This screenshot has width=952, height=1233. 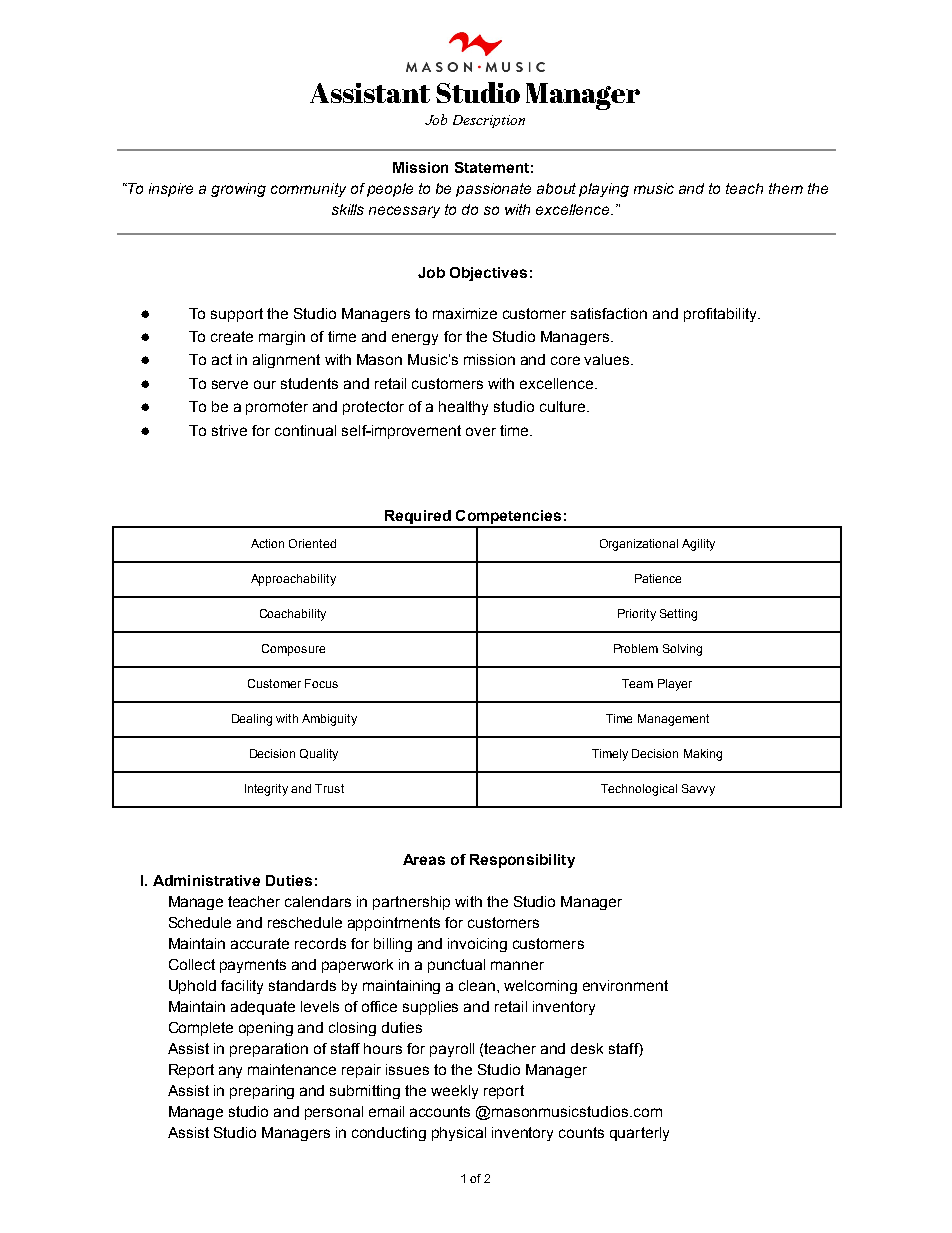 What do you see at coordinates (678, 615) in the screenshot?
I see `Setting` at bounding box center [678, 615].
